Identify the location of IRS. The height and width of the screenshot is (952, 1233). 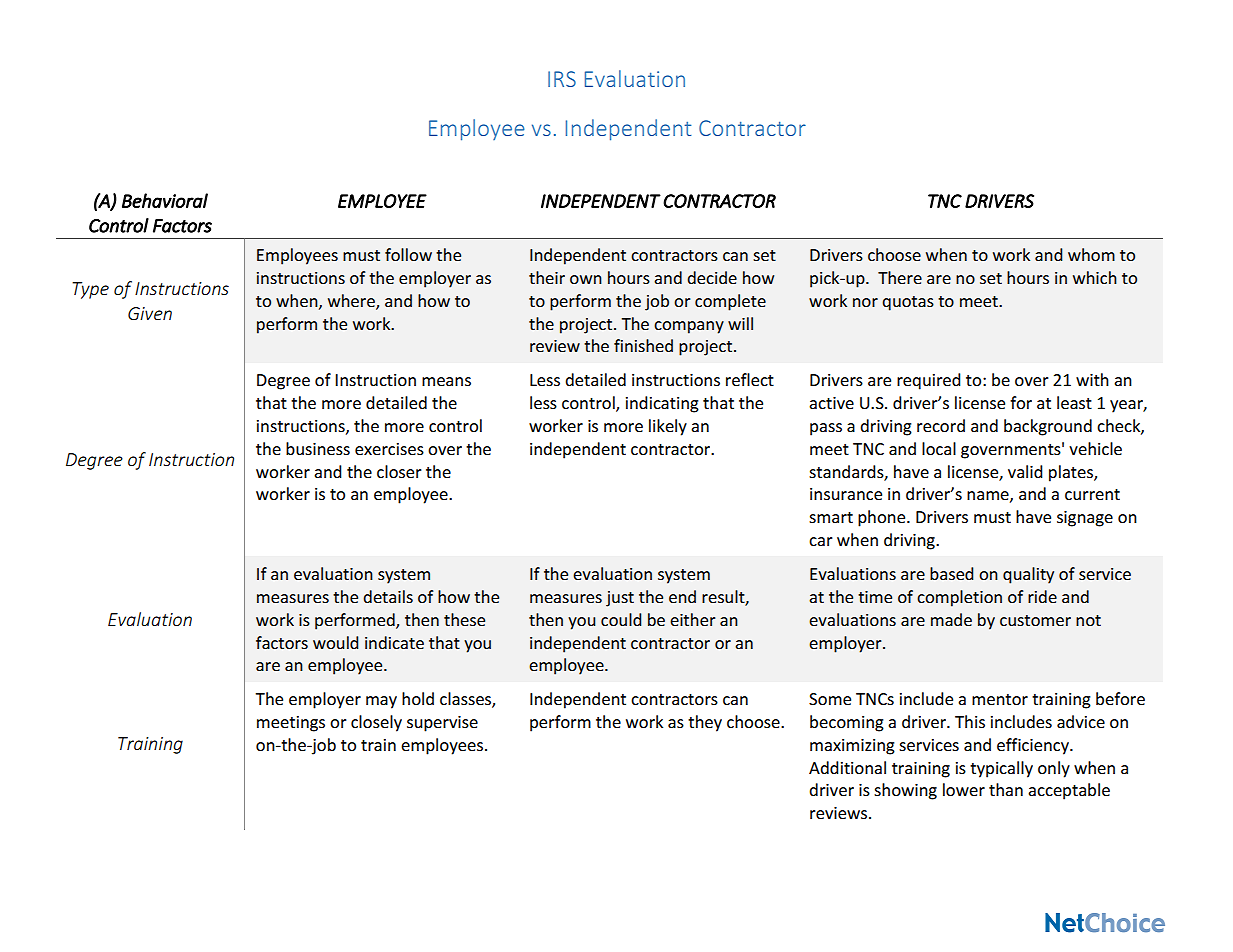
(562, 79).
